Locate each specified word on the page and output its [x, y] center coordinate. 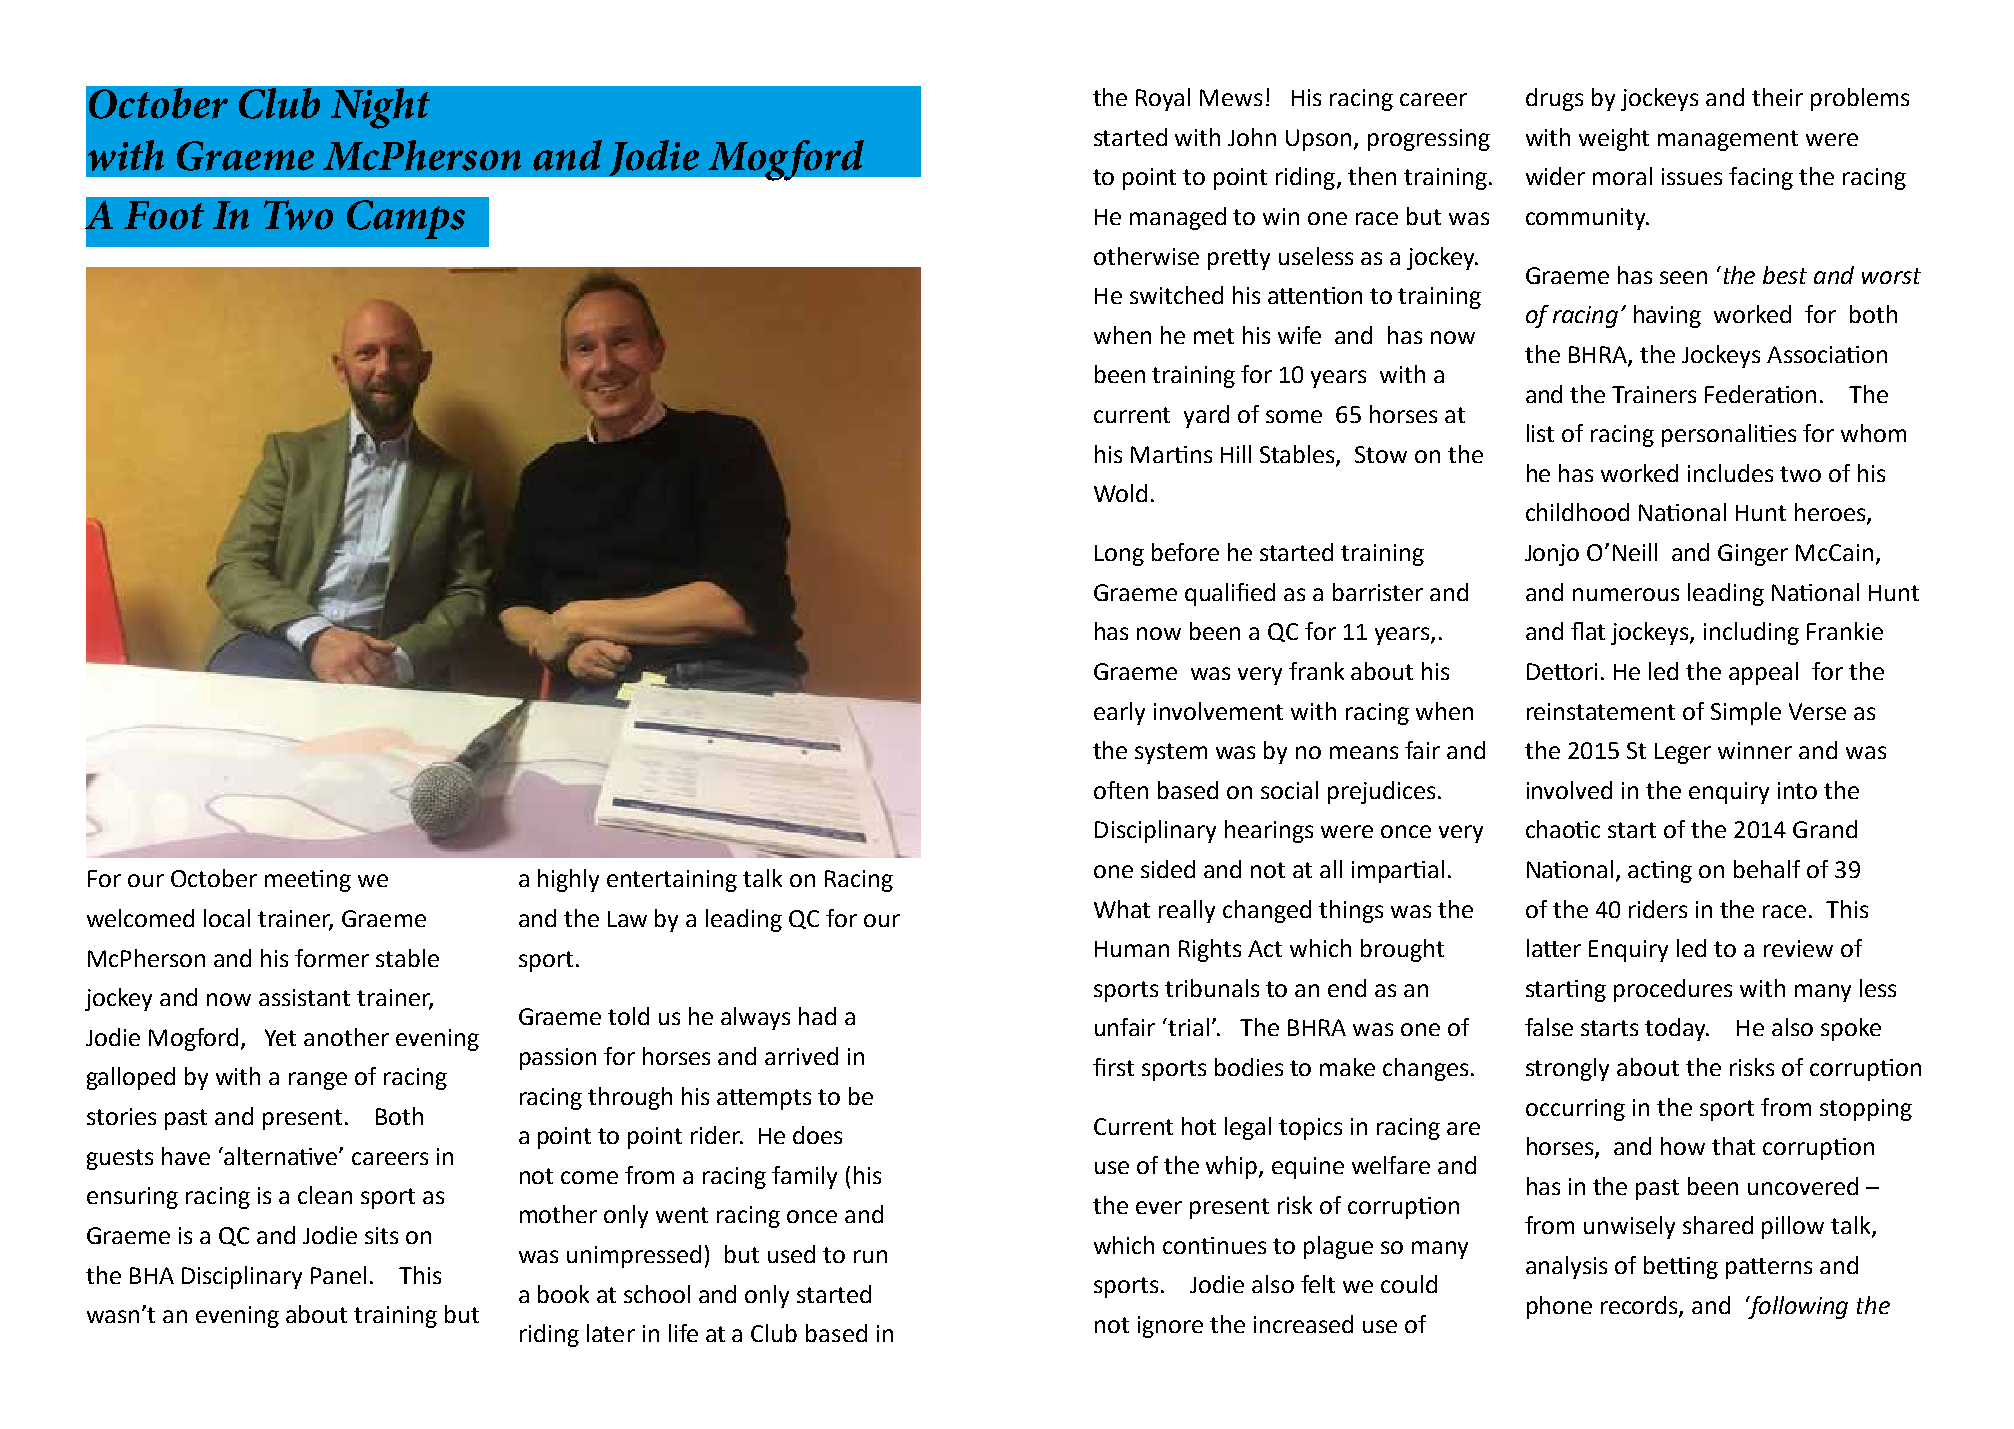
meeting [308, 881]
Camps [406, 219]
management [1728, 140]
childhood [1577, 512]
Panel [338, 1275]
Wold [1120, 493]
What [1122, 909]
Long [1119, 555]
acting [1660, 872]
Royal [1163, 99]
